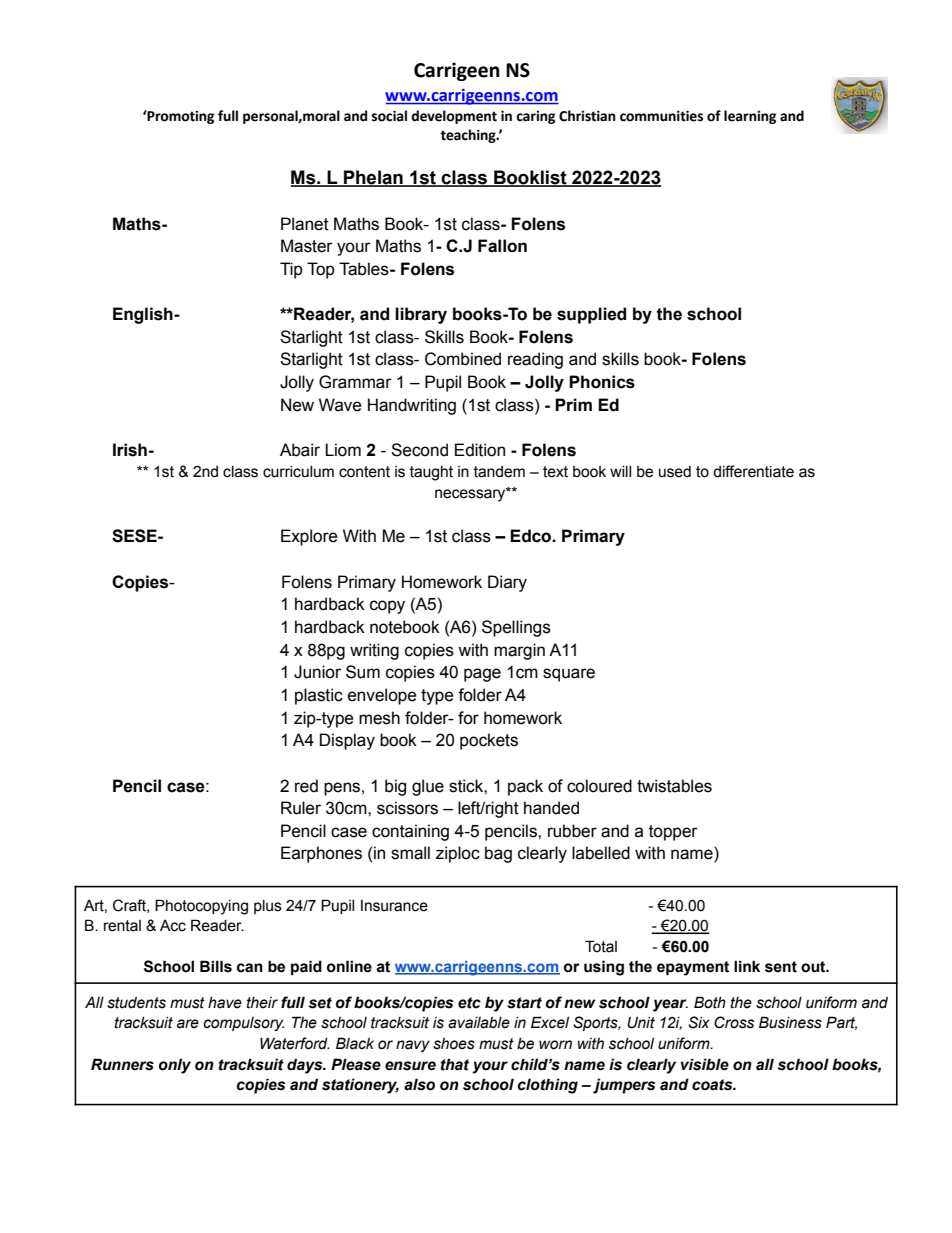 The height and width of the image is (1233, 952). Describe the element at coordinates (307, 246) in the image. I see `Master` at that location.
